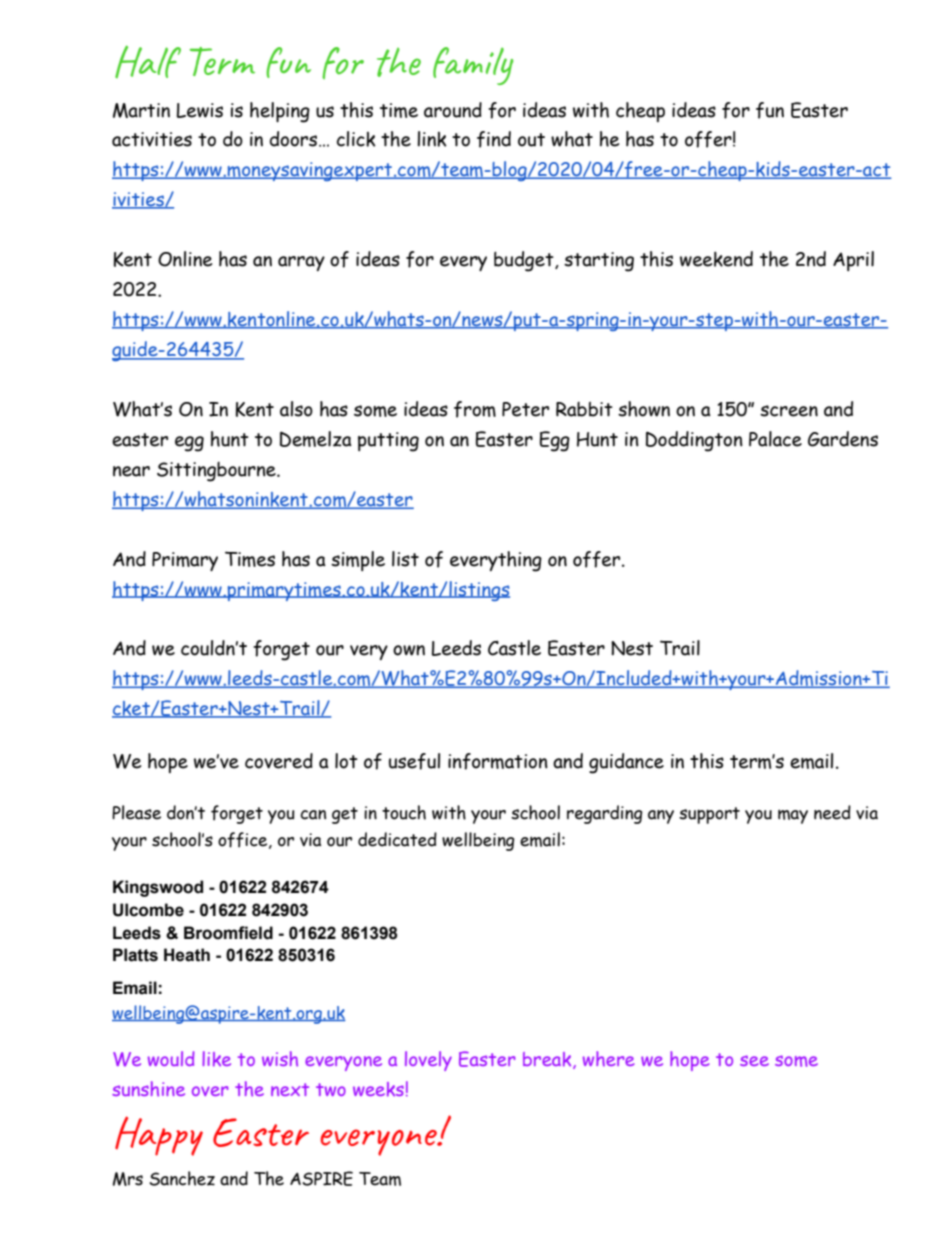 This screenshot has height=1233, width=952. What do you see at coordinates (473, 66) in the screenshot?
I see `family` at bounding box center [473, 66].
